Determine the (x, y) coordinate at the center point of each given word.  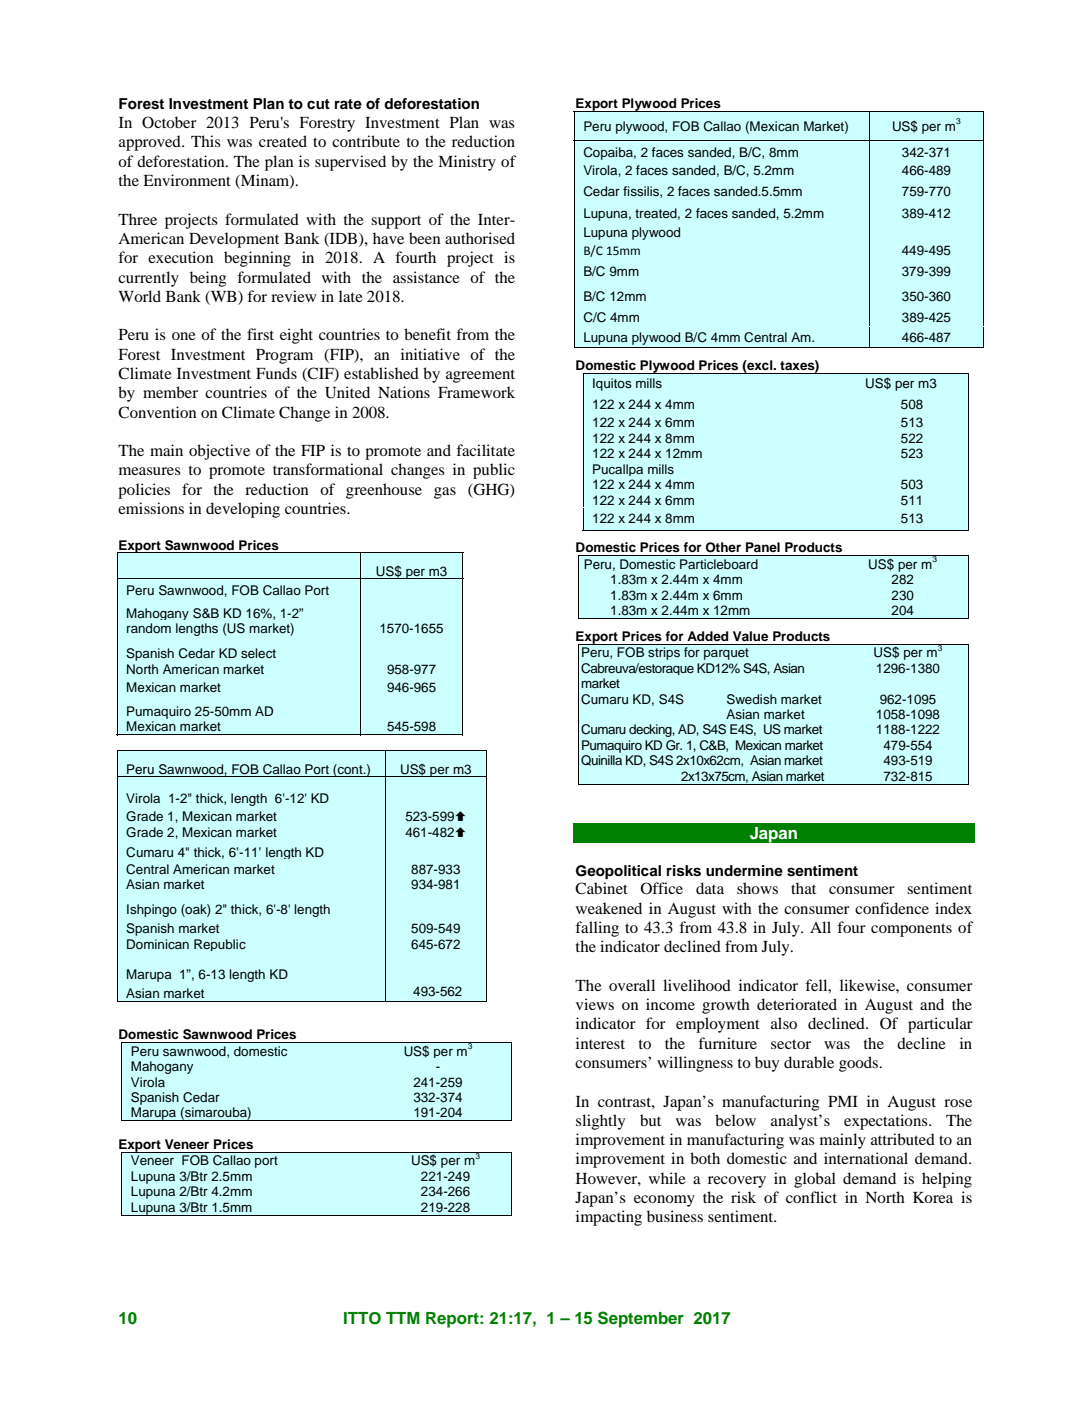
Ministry (467, 163)
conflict (811, 1197)
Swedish (752, 699)
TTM (403, 1318)
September (641, 1319)
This (206, 141)
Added (707, 636)
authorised (480, 238)
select (258, 653)
